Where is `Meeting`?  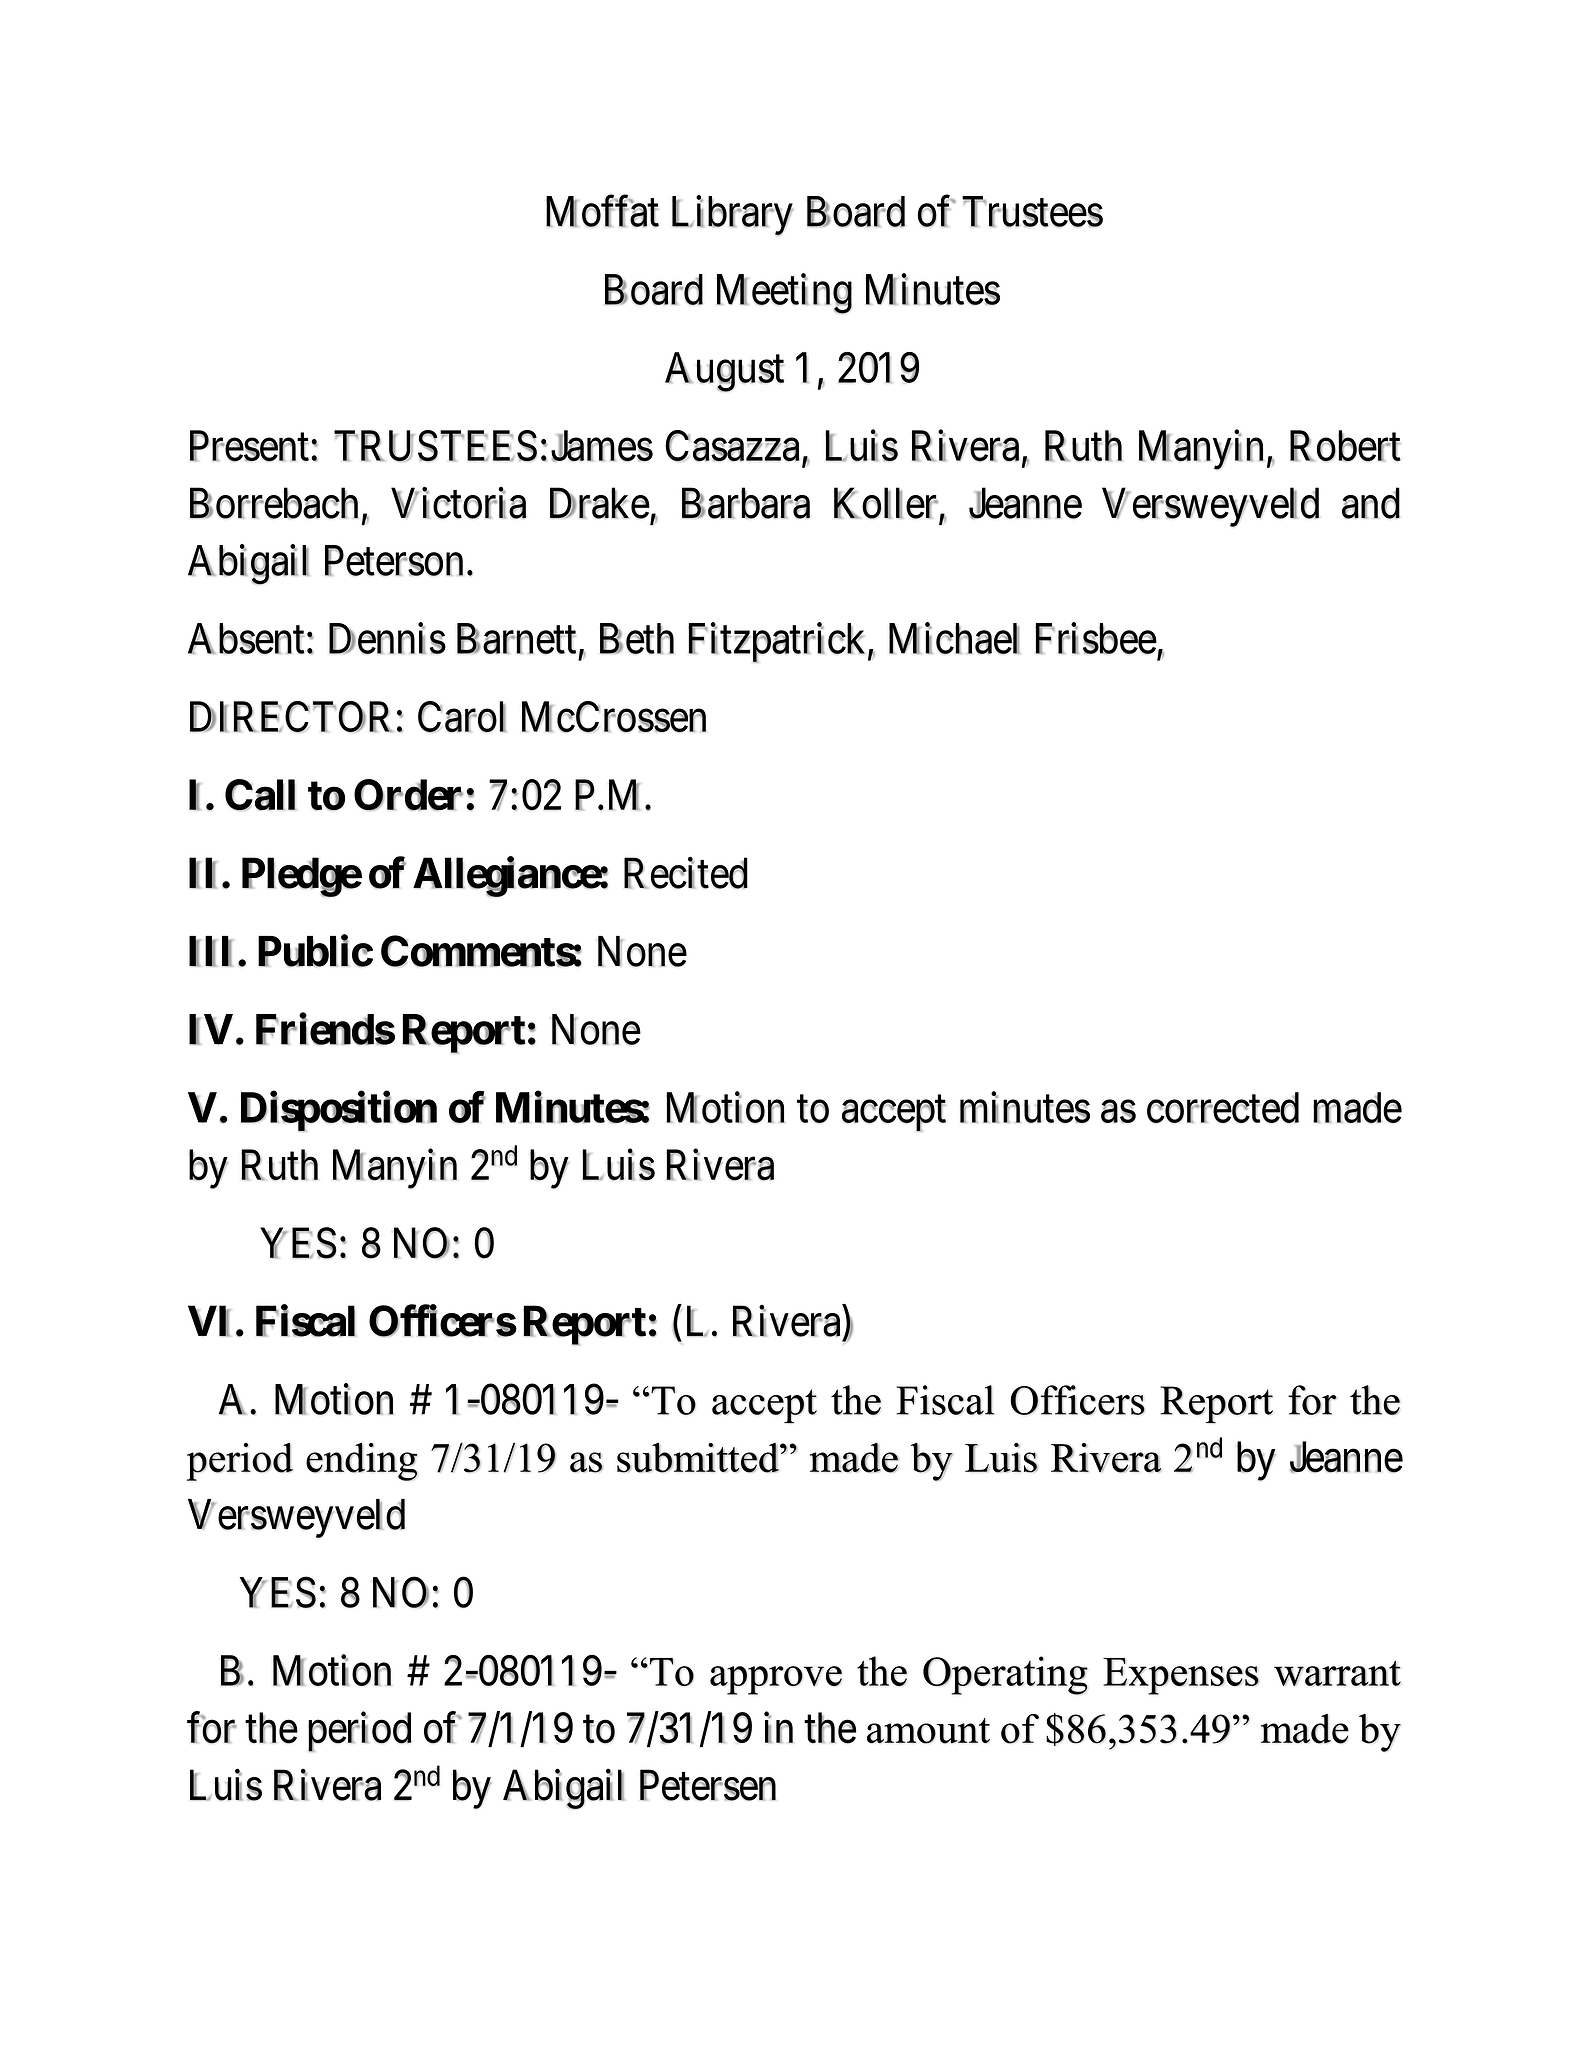
Meeting is located at coordinates (784, 294).
